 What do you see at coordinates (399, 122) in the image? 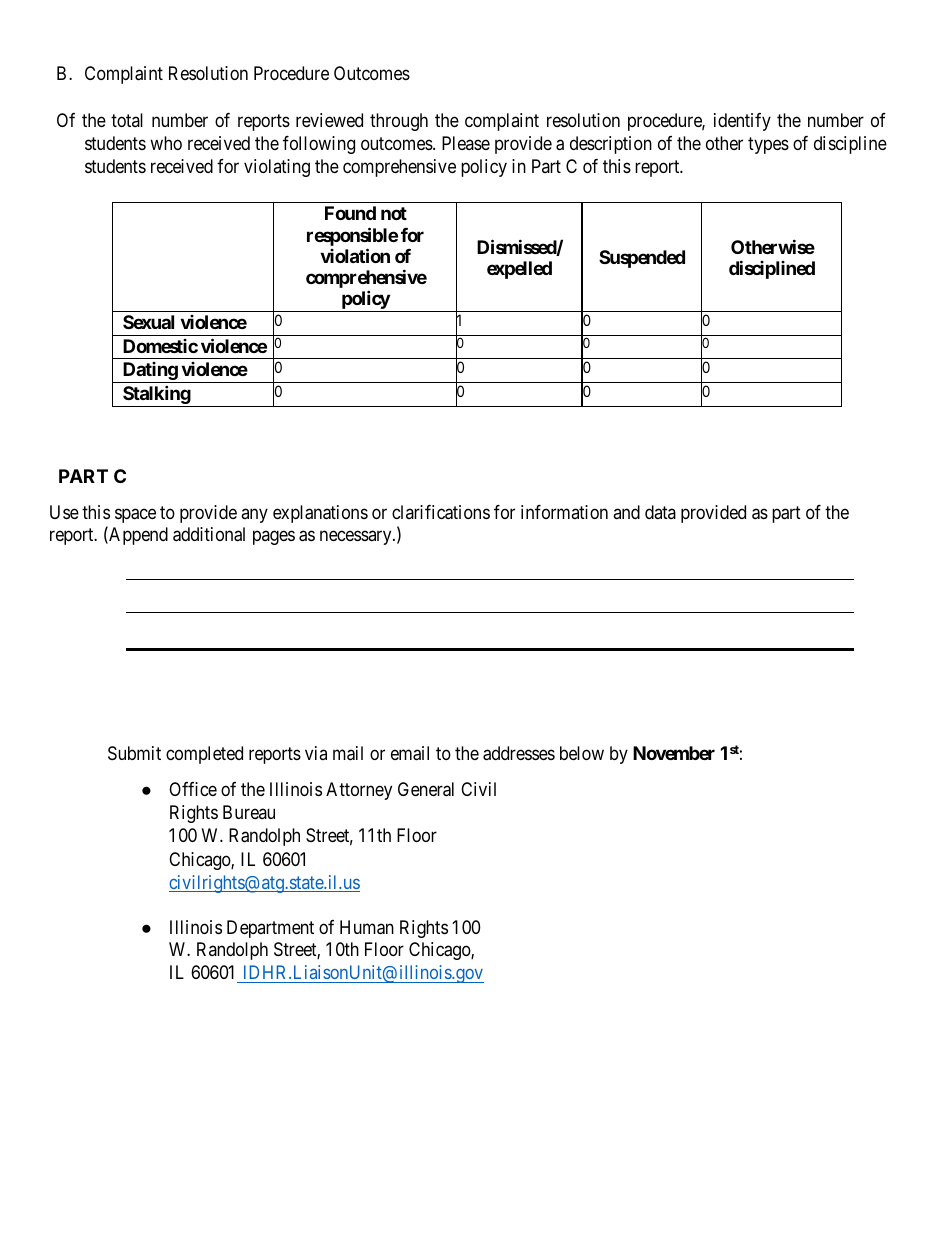
I see `through` at bounding box center [399, 122].
